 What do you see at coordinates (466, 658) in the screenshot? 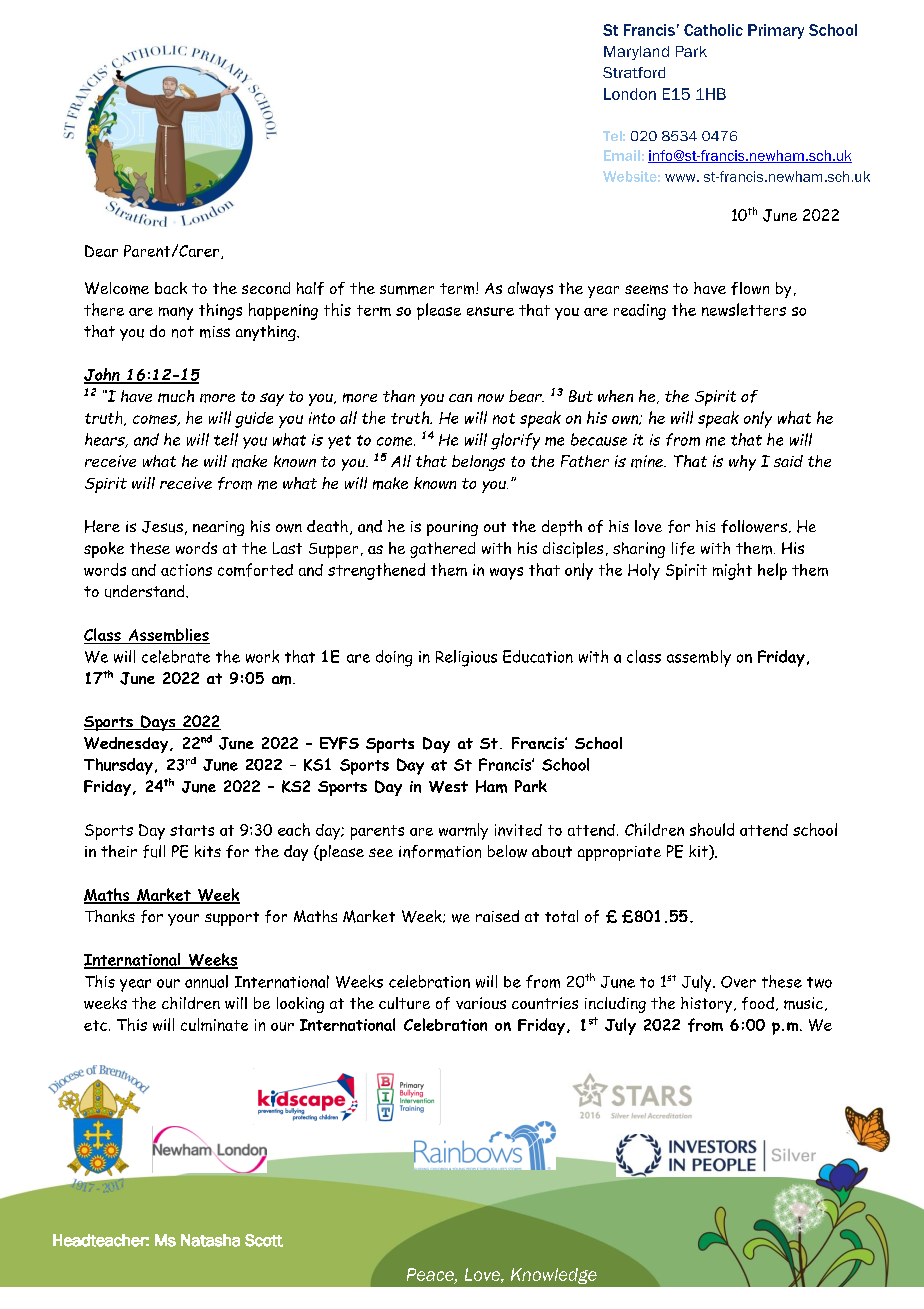
I see `Religious` at bounding box center [466, 658].
